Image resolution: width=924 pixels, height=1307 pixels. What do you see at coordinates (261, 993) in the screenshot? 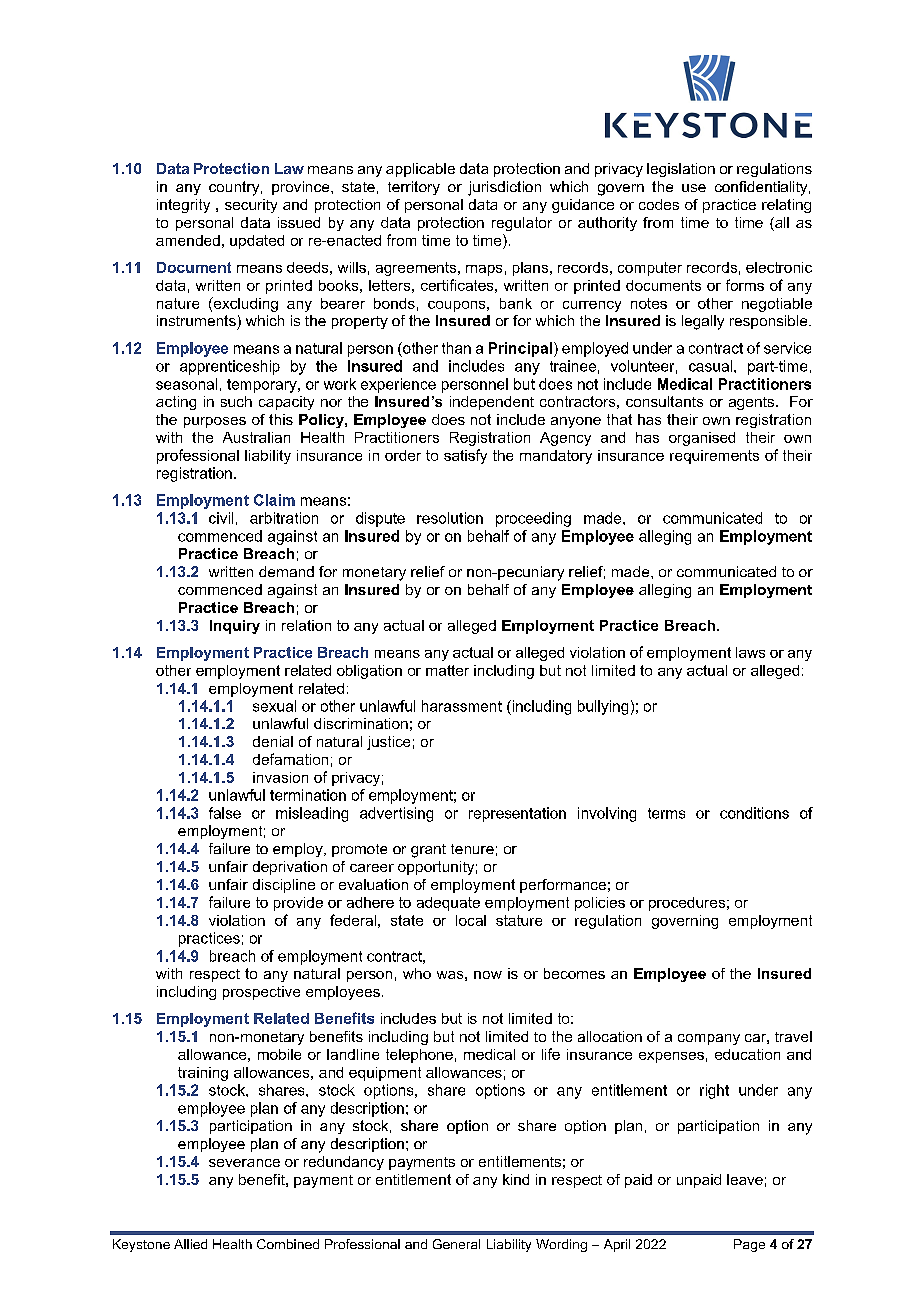
I see `prospective` at bounding box center [261, 993].
